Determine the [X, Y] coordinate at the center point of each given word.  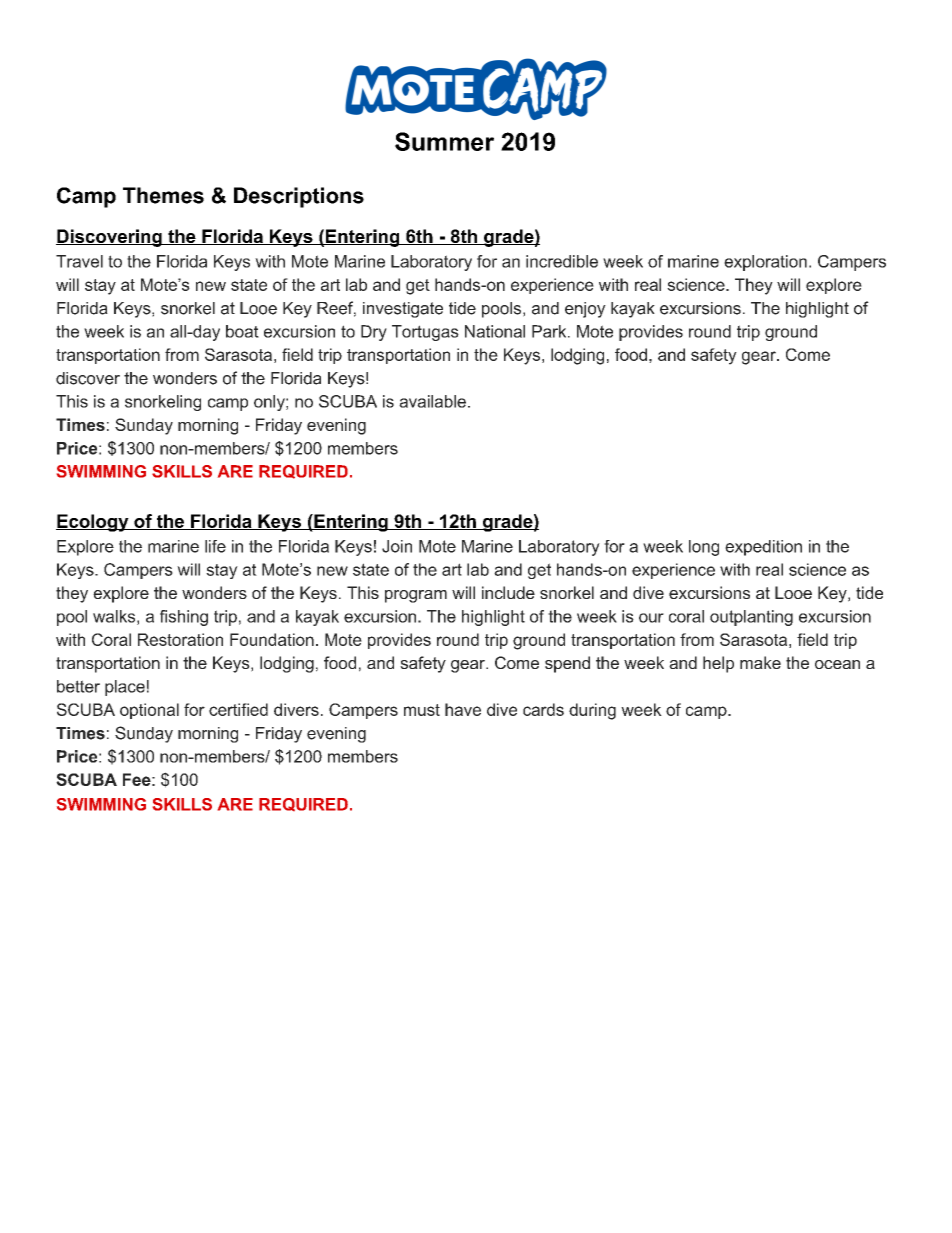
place [125, 688]
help [718, 664]
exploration [765, 263]
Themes [163, 195]
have [463, 709]
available [432, 401]
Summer [444, 141]
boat [242, 331]
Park [550, 331]
